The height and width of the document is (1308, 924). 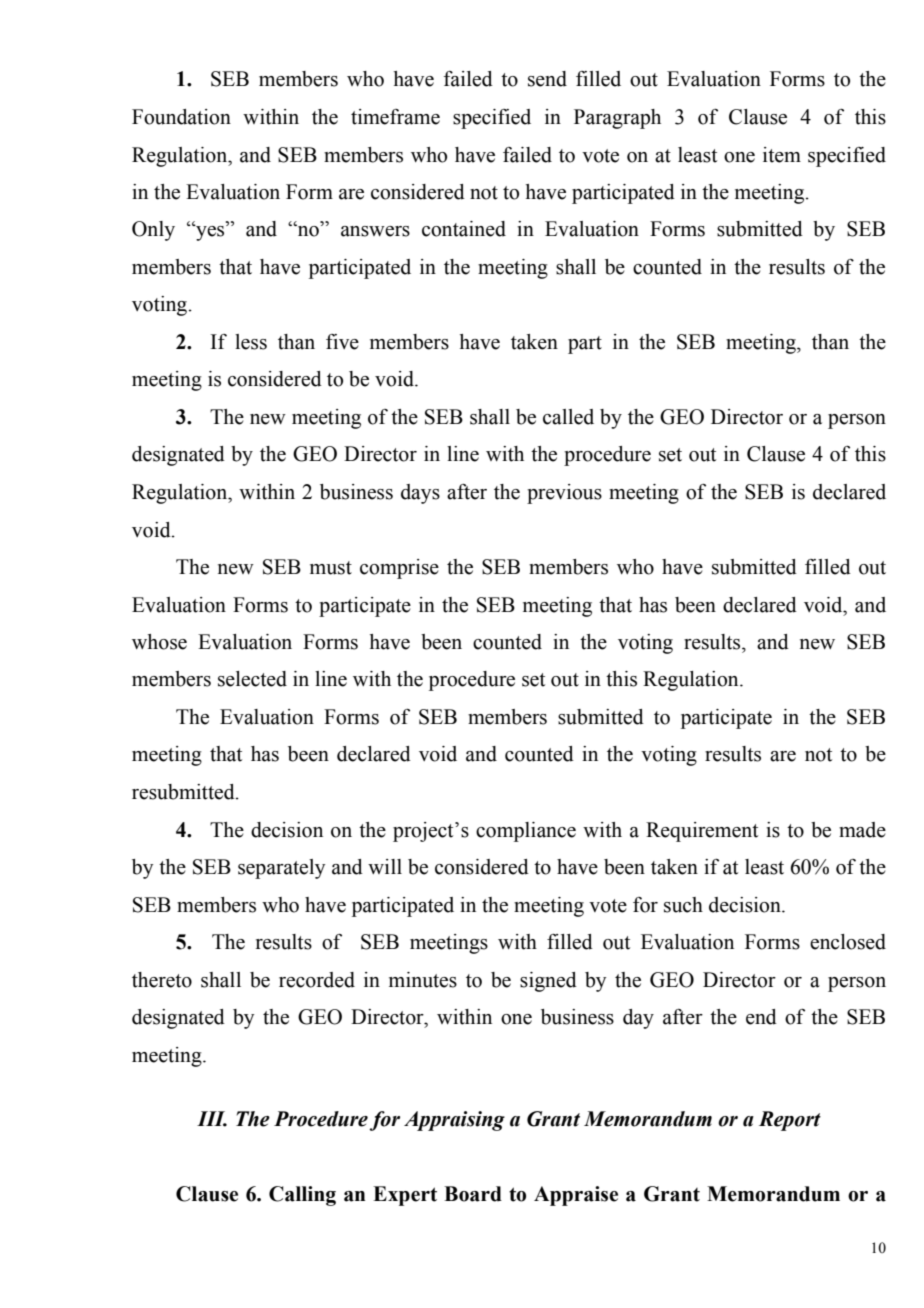 I want to click on signed, so click(x=548, y=982).
